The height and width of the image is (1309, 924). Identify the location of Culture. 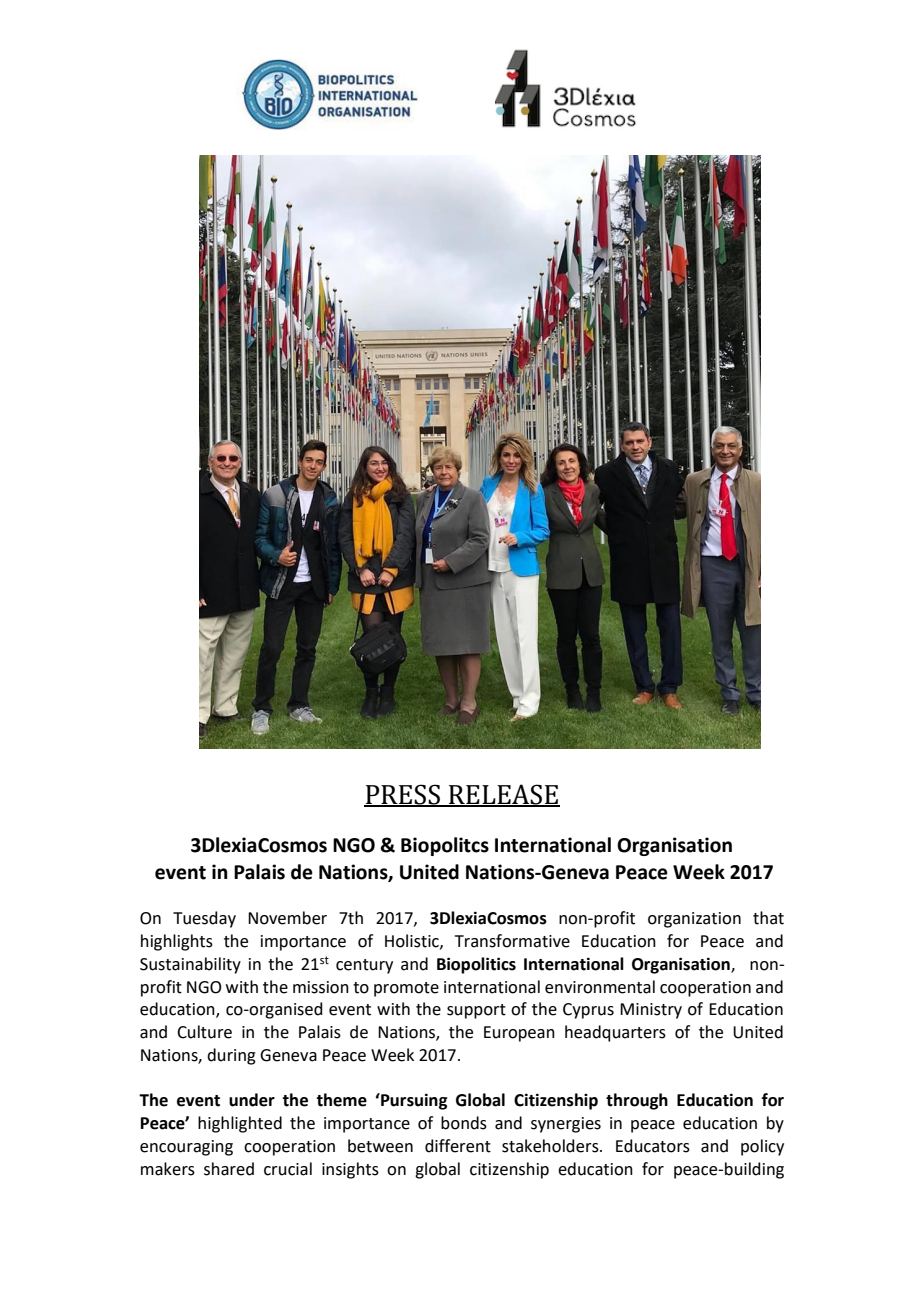
(204, 1032).
